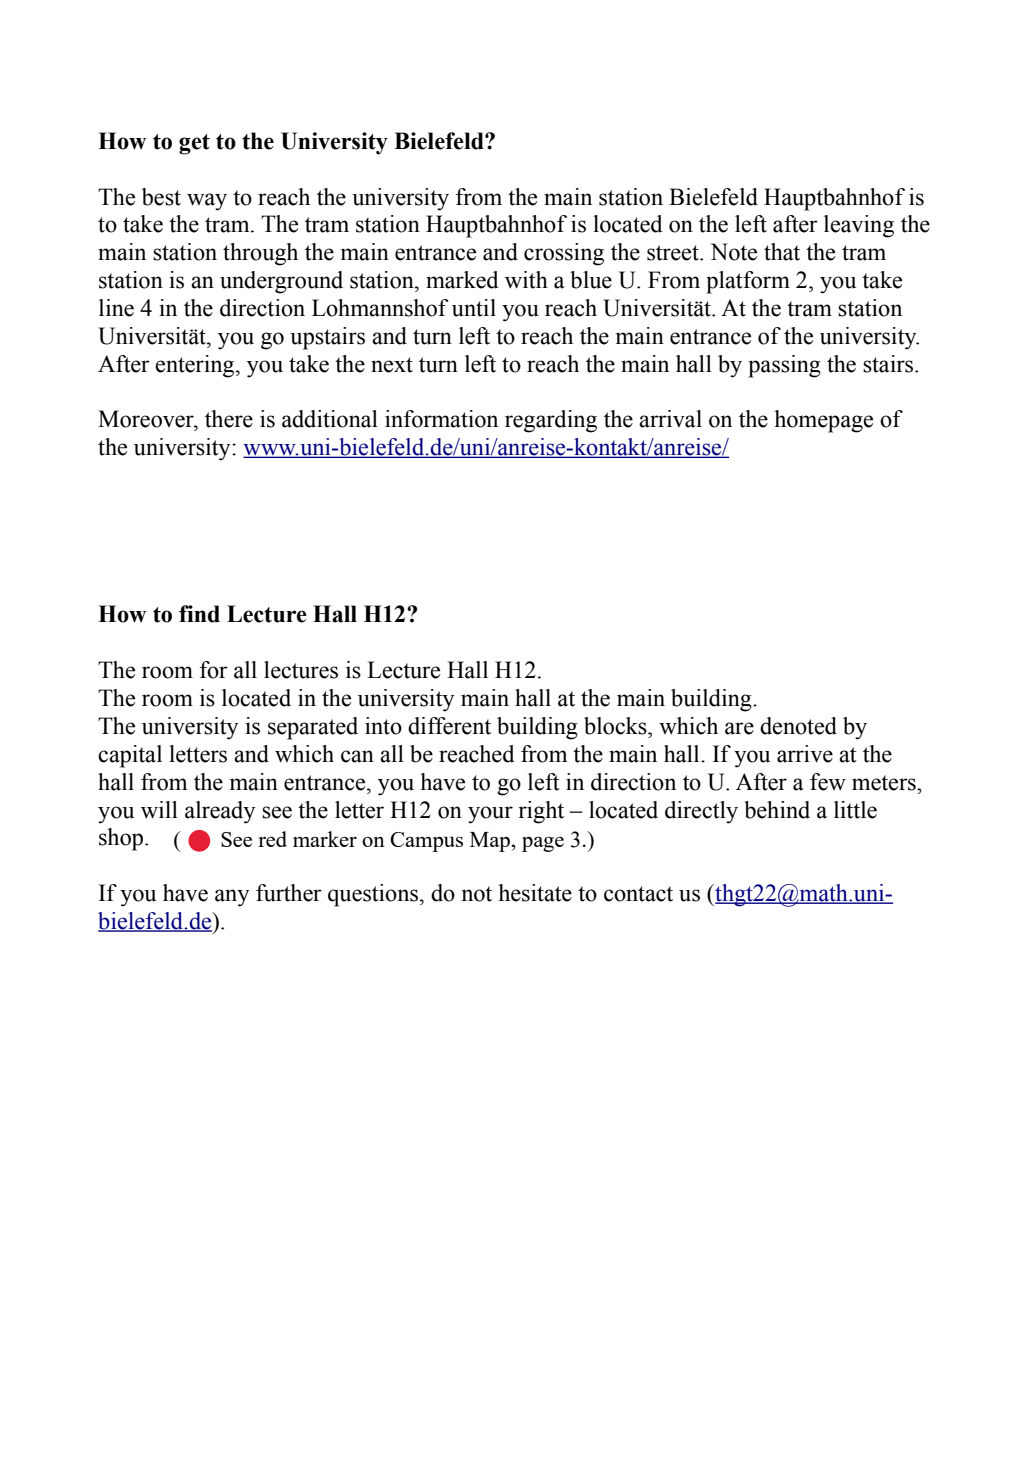  Describe the element at coordinates (564, 254) in the page. I see `crossing` at that location.
